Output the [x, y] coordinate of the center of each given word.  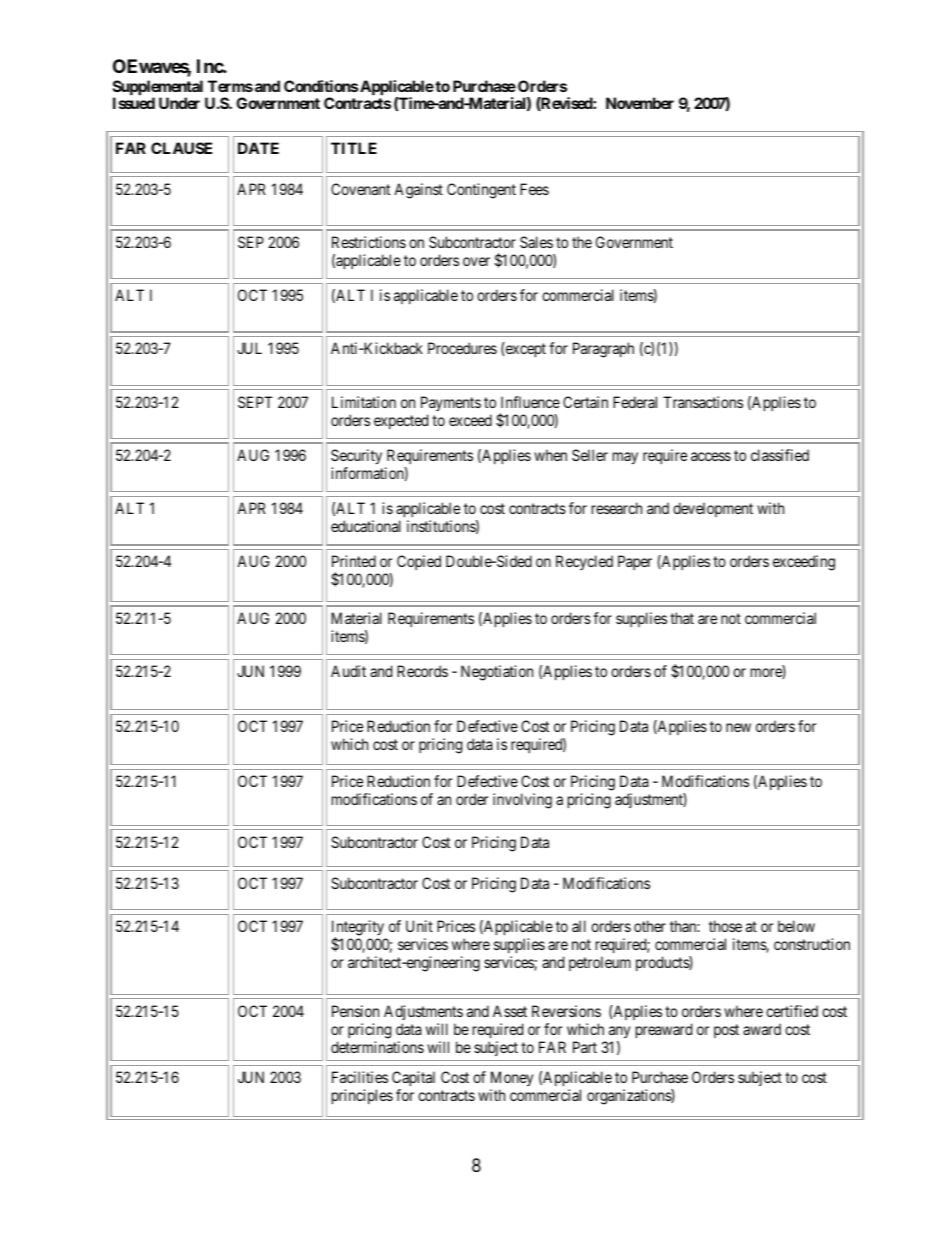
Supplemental [159, 89]
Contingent [481, 191]
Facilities [360, 1077]
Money [512, 1079]
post [726, 1031]
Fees [534, 189]
